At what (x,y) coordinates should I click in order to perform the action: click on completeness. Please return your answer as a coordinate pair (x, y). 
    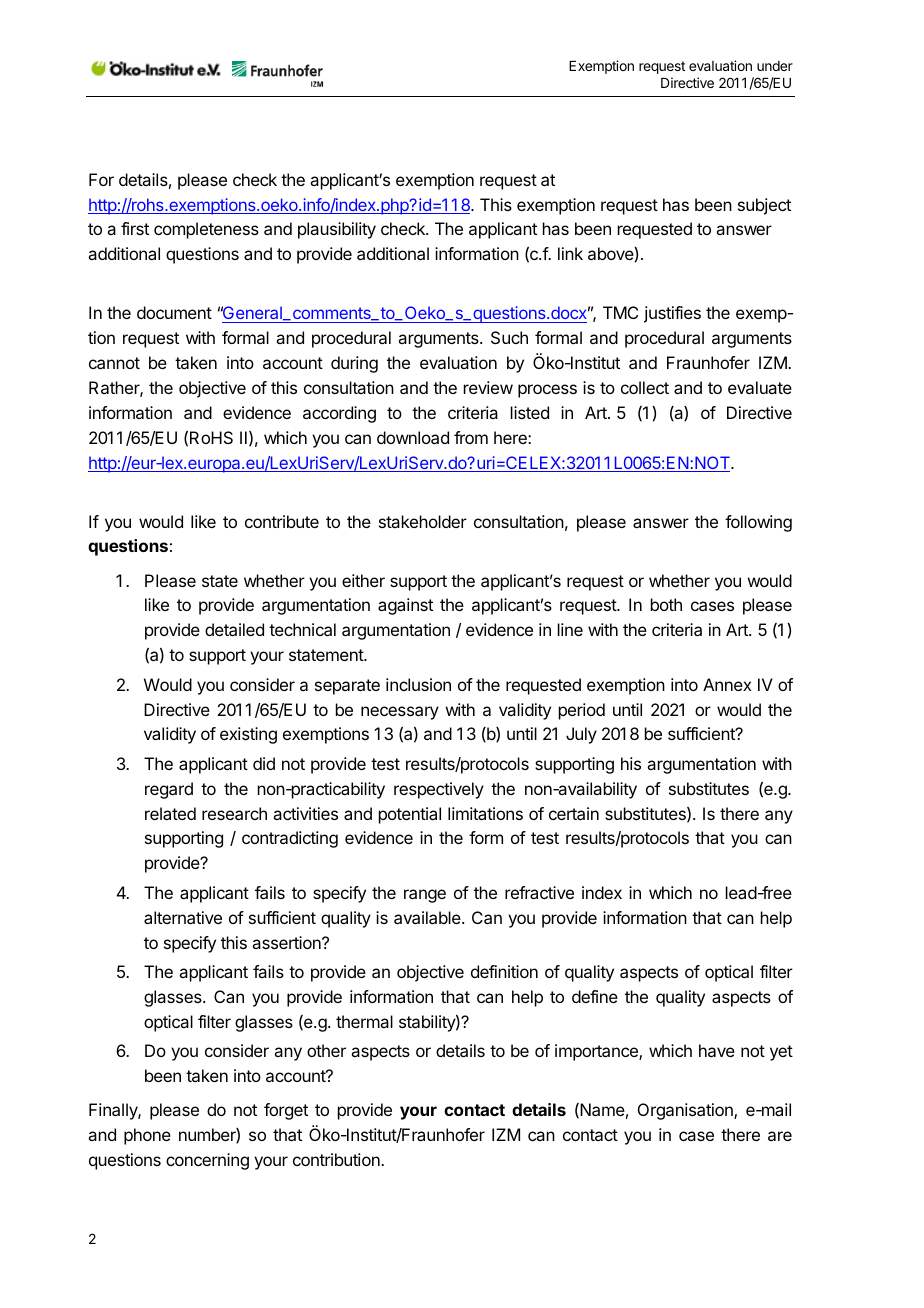
    Looking at the image, I should click on (206, 230).
